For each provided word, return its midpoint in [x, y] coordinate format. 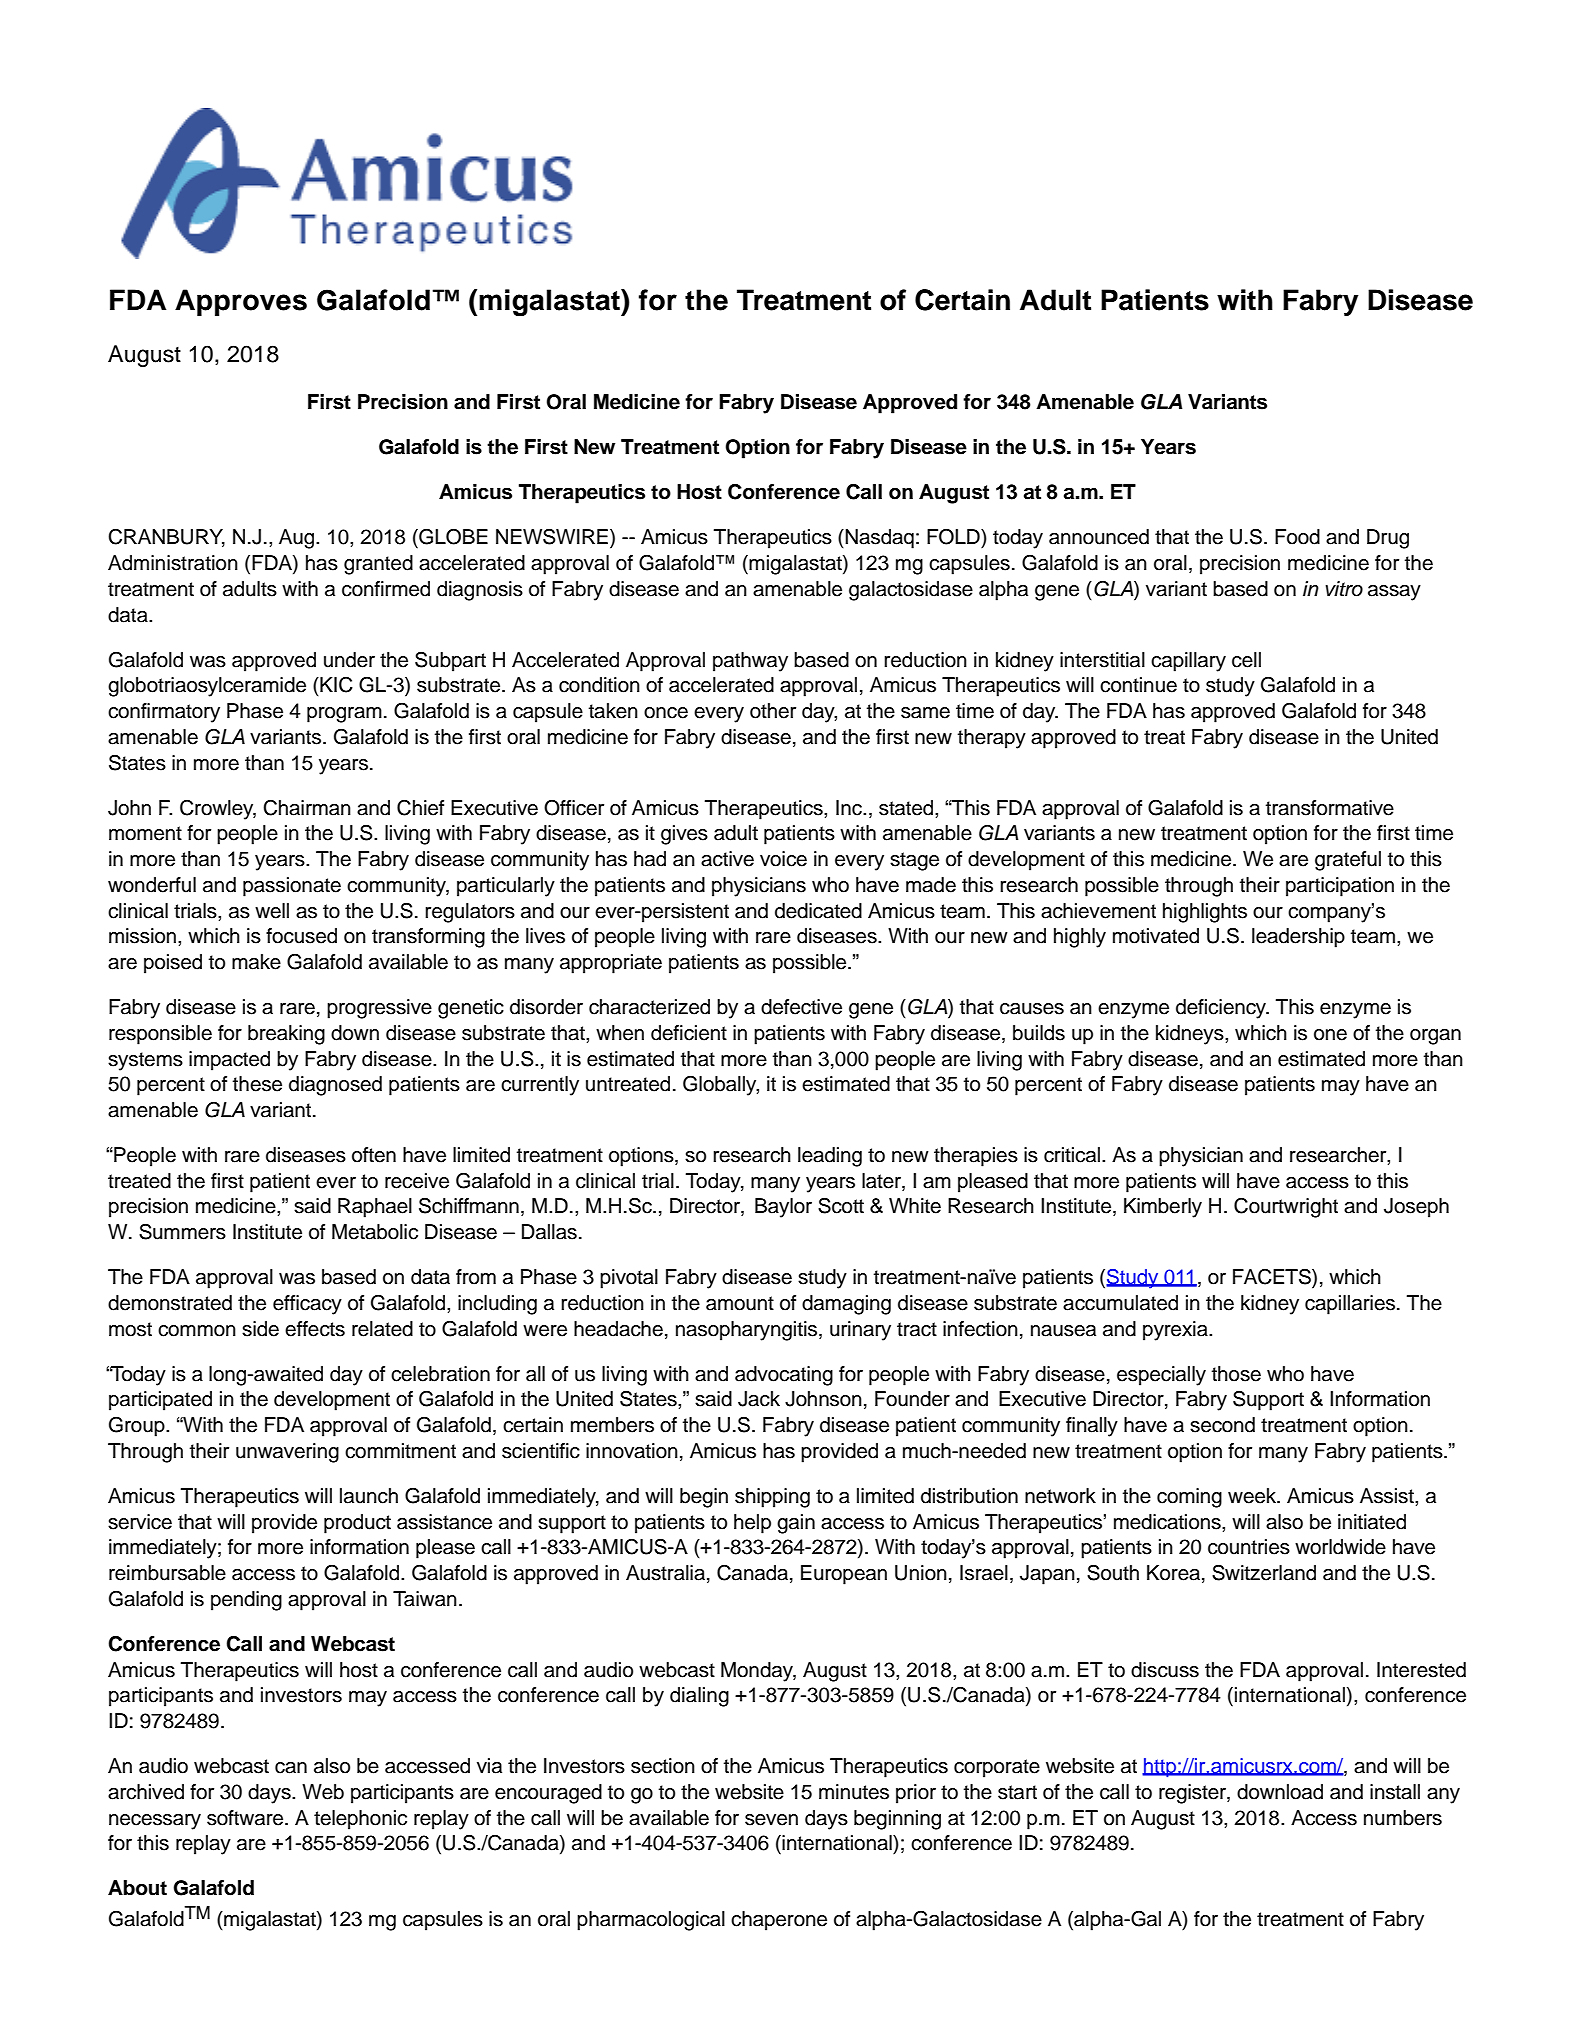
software [246, 1818]
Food [1297, 537]
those [1236, 1374]
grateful [1348, 861]
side [260, 1329]
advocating [784, 1376]
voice [783, 859]
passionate [292, 887]
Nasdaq [878, 539]
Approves [241, 302]
